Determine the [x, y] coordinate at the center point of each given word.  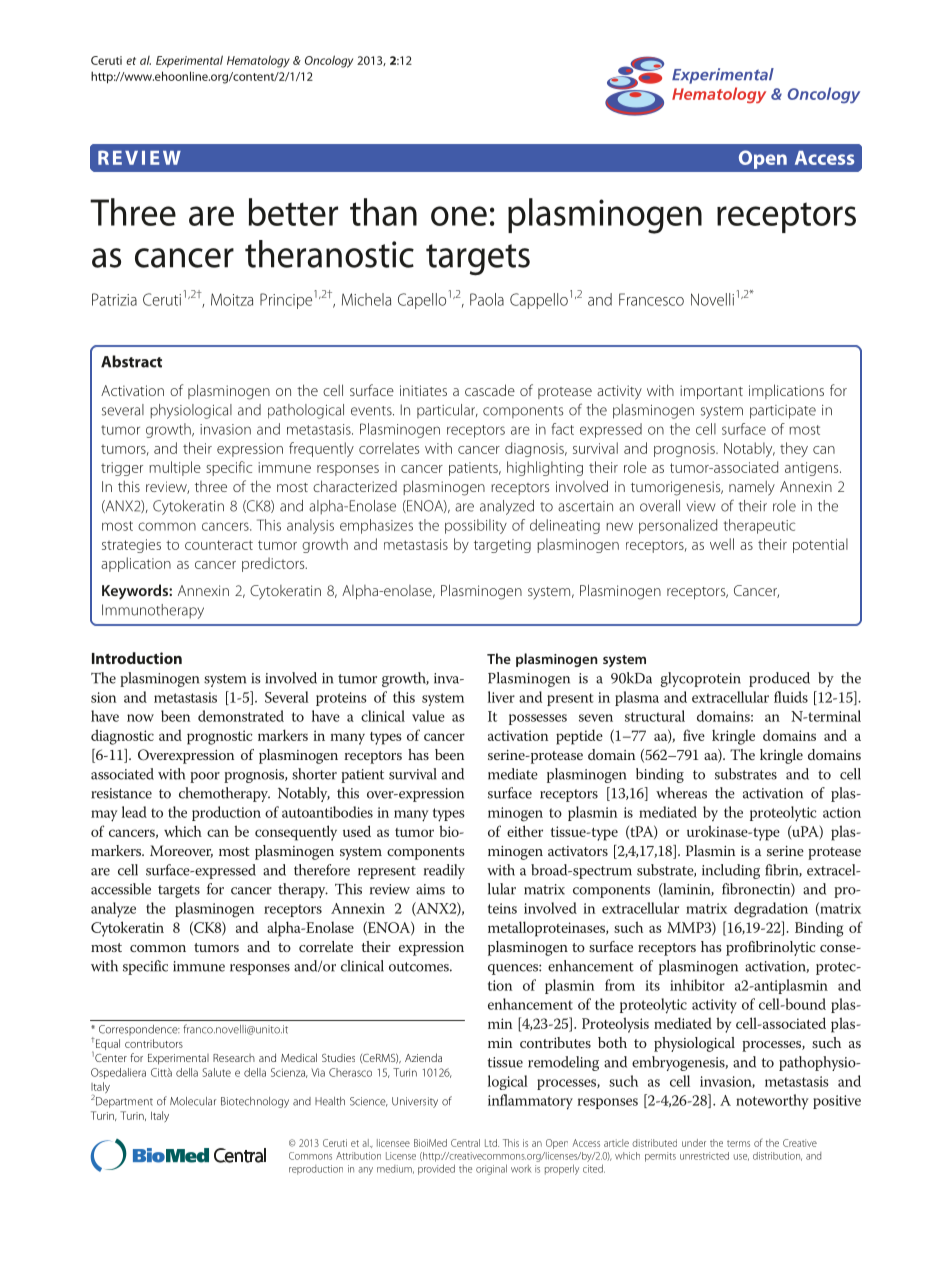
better [293, 212]
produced [779, 679]
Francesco [651, 299]
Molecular [193, 1101]
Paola [487, 299]
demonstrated [241, 716]
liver [501, 697]
